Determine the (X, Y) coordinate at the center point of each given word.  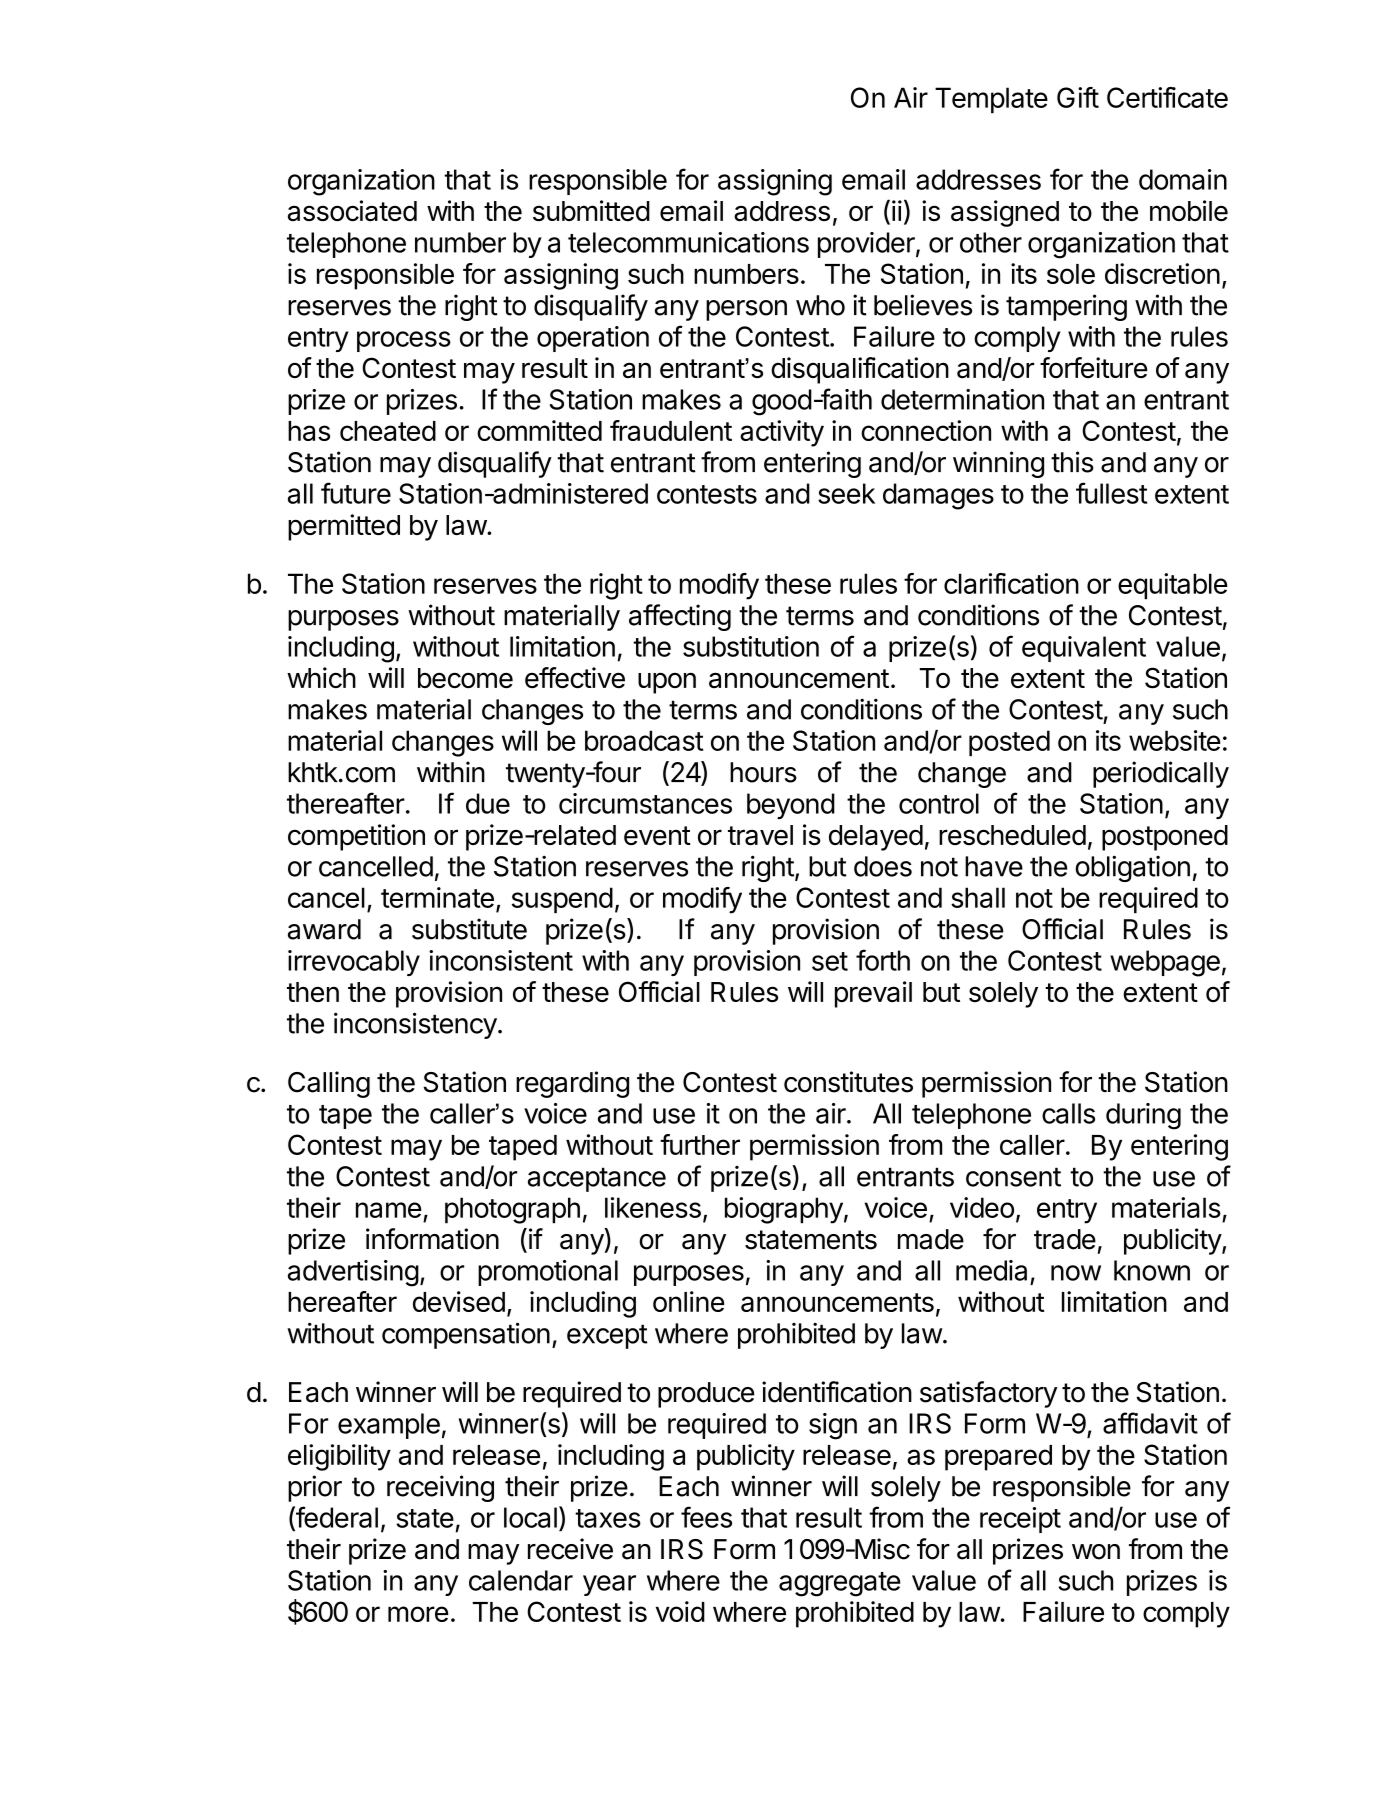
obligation (1132, 868)
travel (760, 835)
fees (706, 1517)
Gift (1078, 97)
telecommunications (688, 242)
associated (352, 210)
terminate (437, 897)
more (418, 1614)
